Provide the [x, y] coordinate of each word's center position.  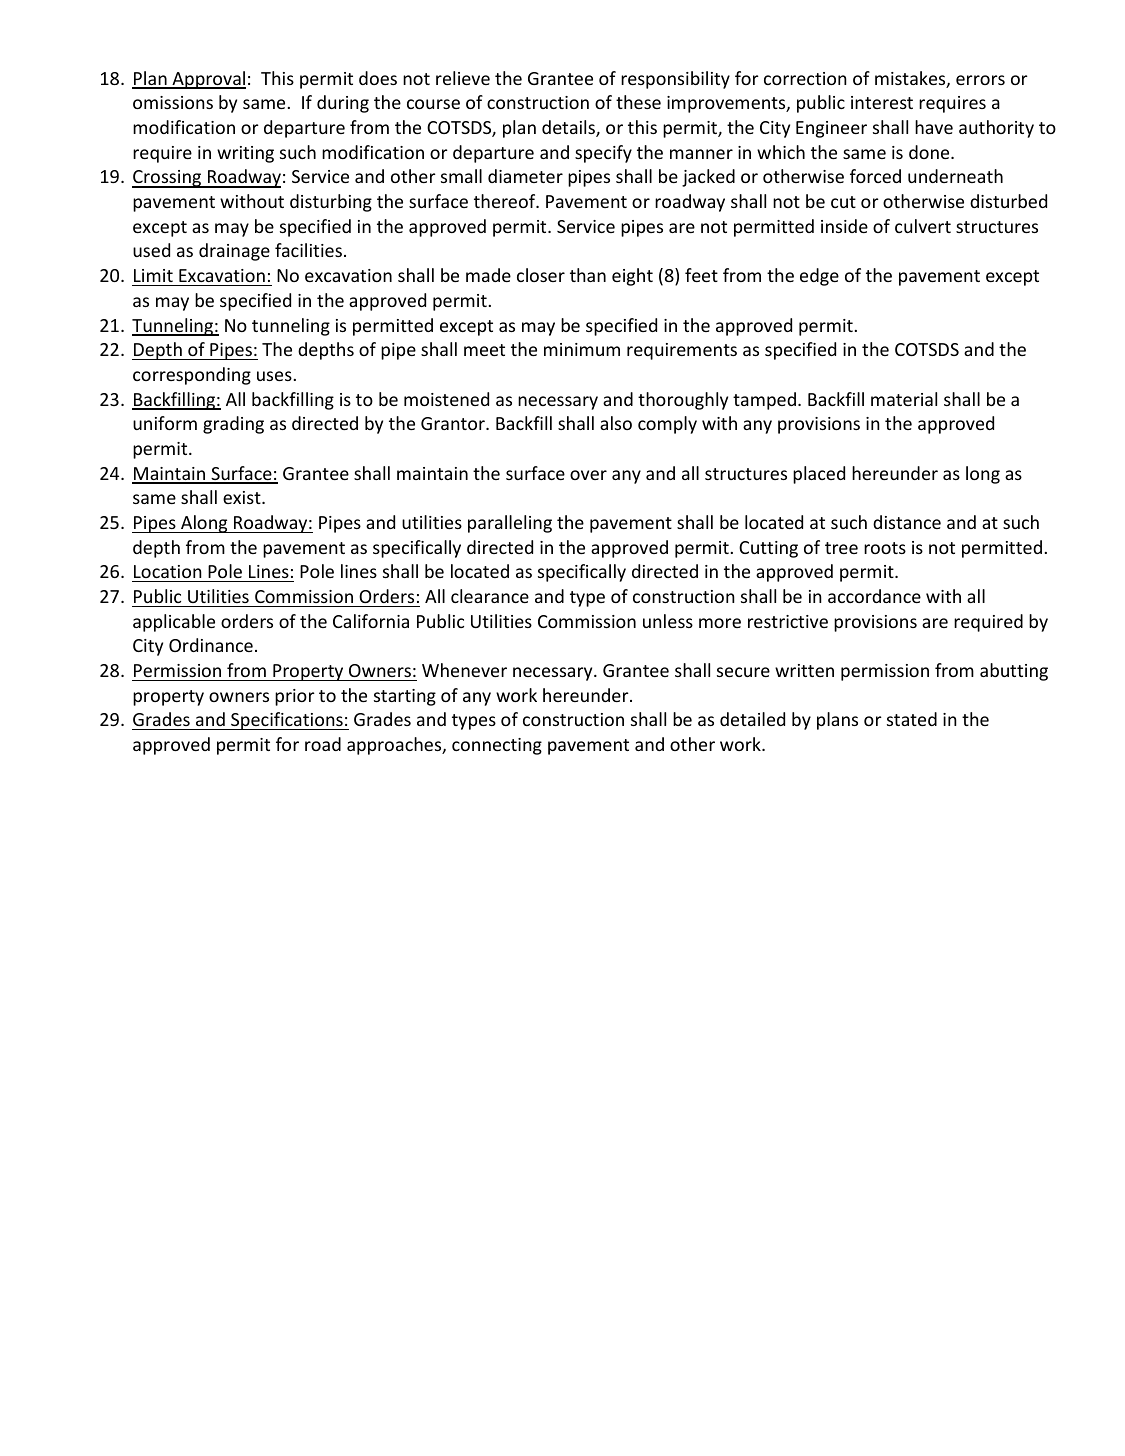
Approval [208, 80]
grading [233, 425]
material [904, 399]
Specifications [287, 721]
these [638, 102]
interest [882, 102]
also [616, 423]
